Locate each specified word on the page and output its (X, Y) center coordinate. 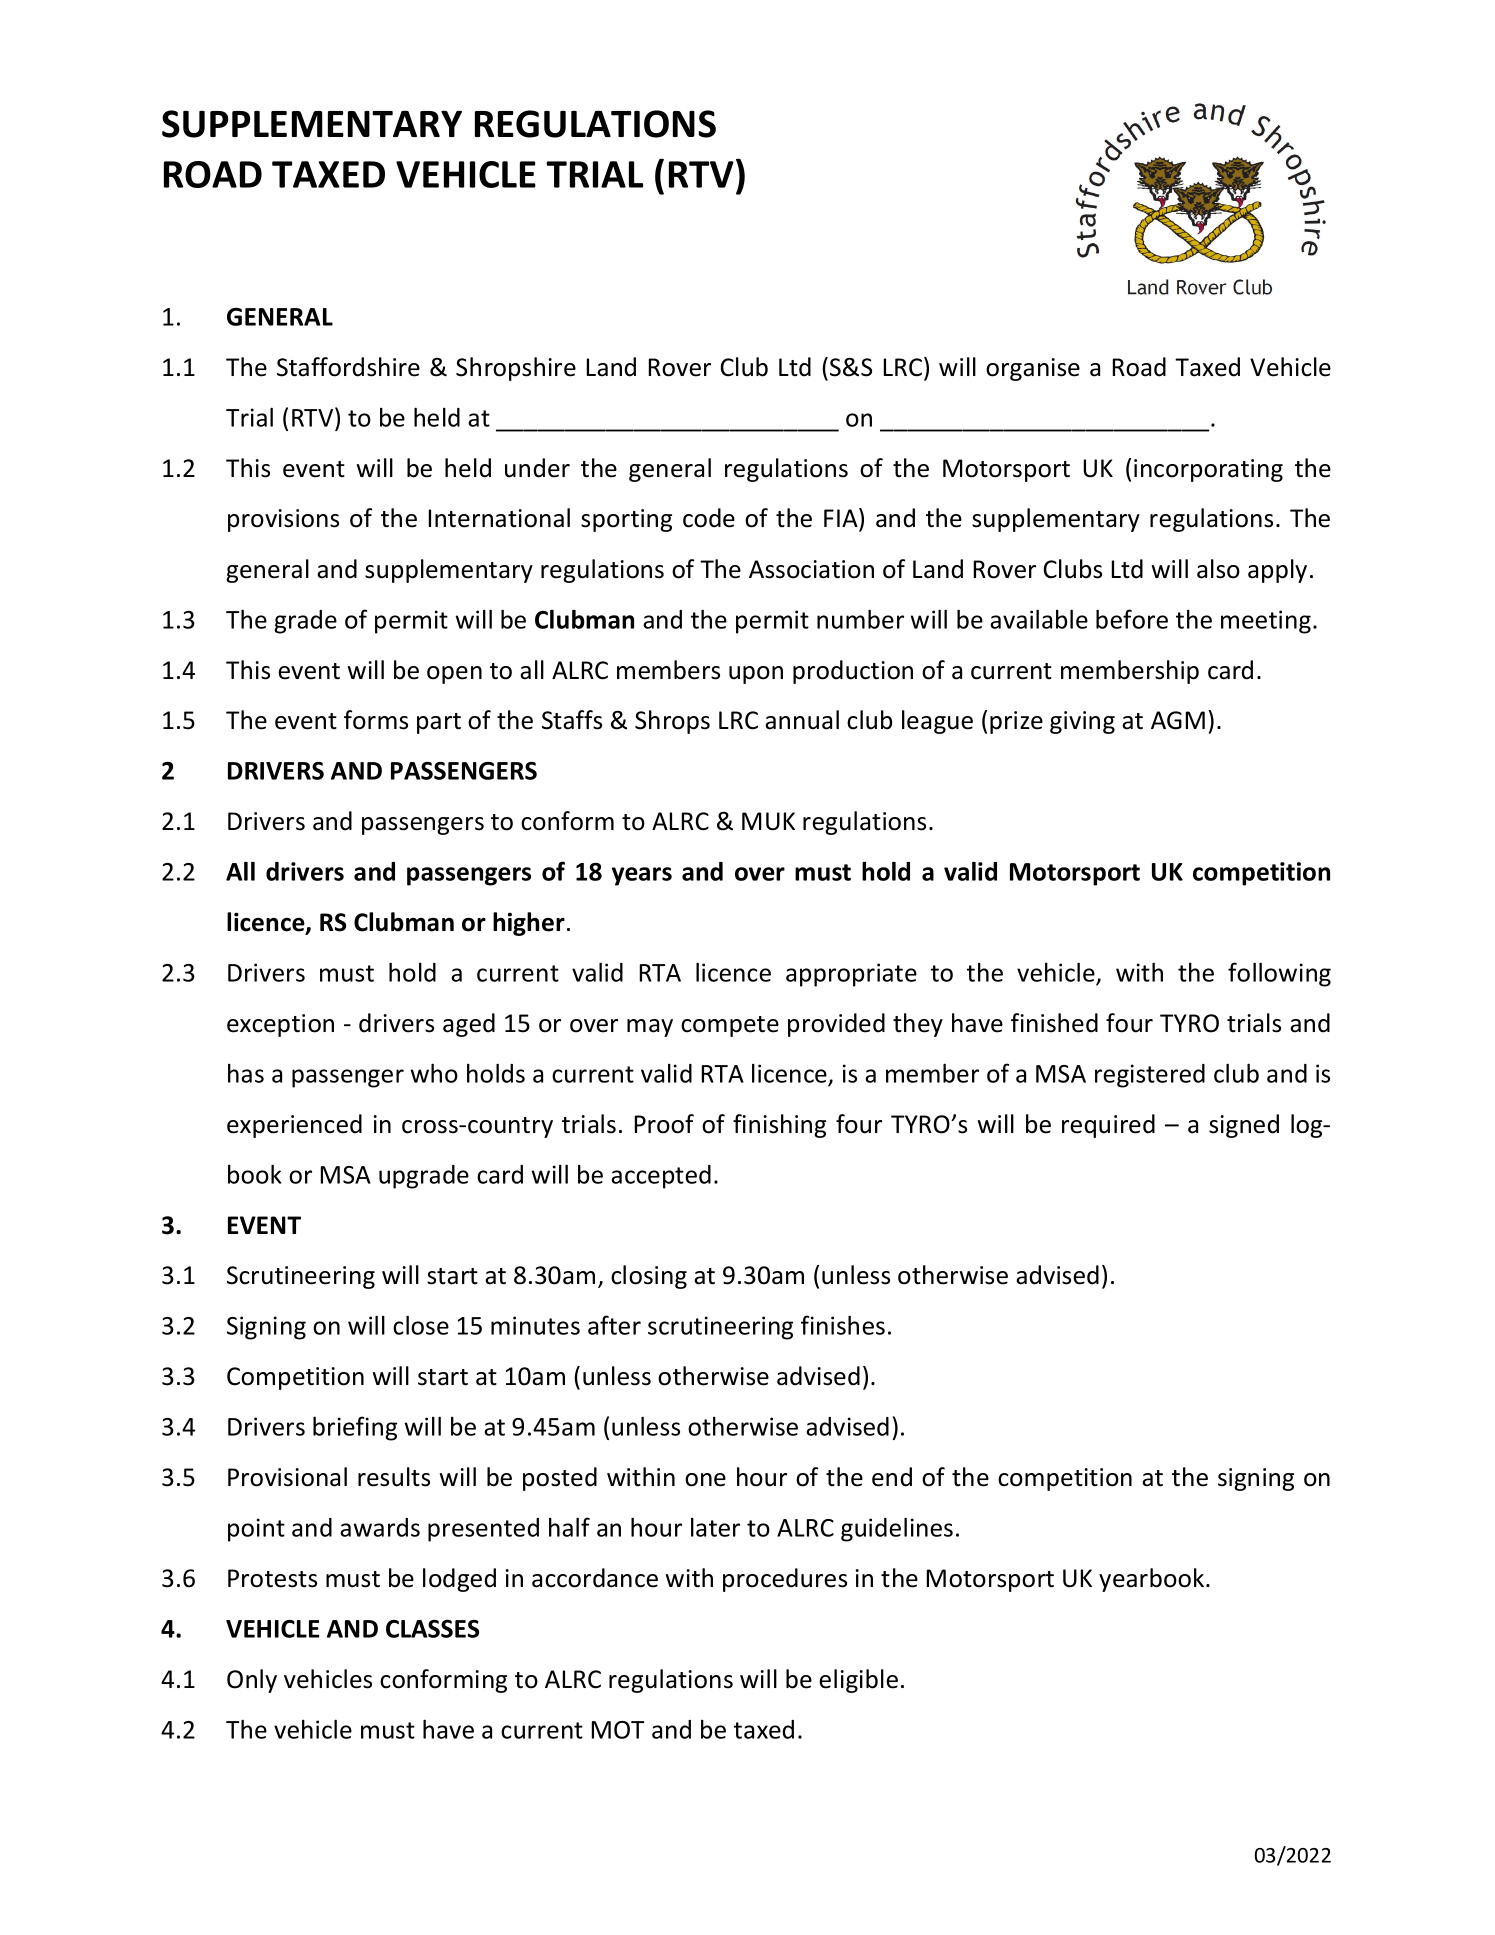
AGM (1178, 720)
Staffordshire (348, 367)
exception (280, 1025)
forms (376, 720)
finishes (843, 1325)
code (709, 518)
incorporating (1208, 470)
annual (802, 720)
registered (1150, 1076)
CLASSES (432, 1629)
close (421, 1325)
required (1108, 1126)
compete (730, 1026)
